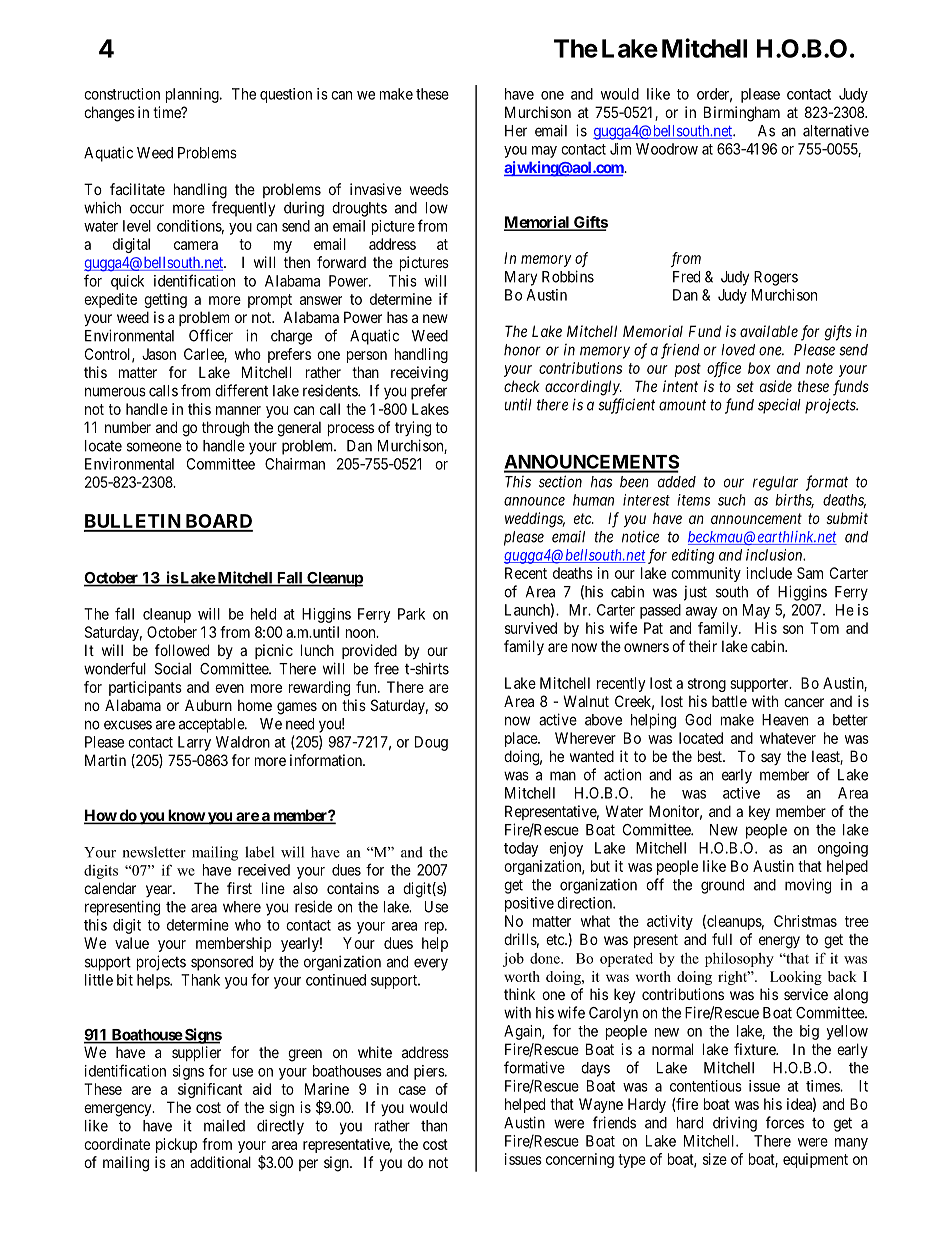  What do you see at coordinates (808, 886) in the document?
I see `moving` at bounding box center [808, 886].
